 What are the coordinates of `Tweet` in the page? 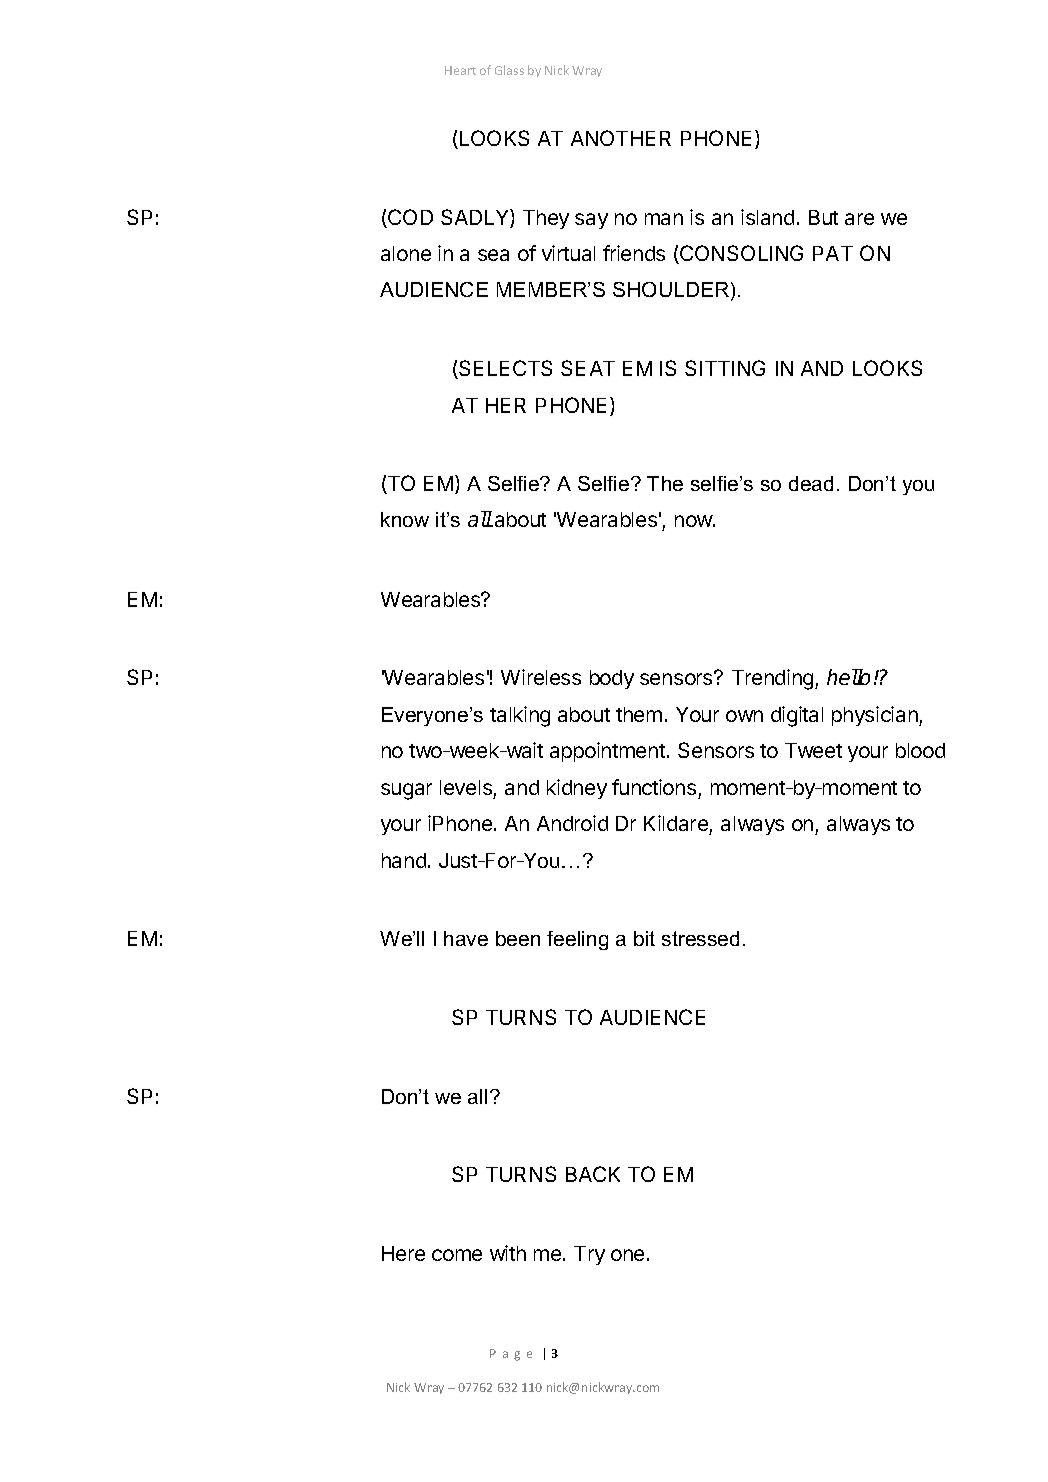 It's located at (813, 750).
